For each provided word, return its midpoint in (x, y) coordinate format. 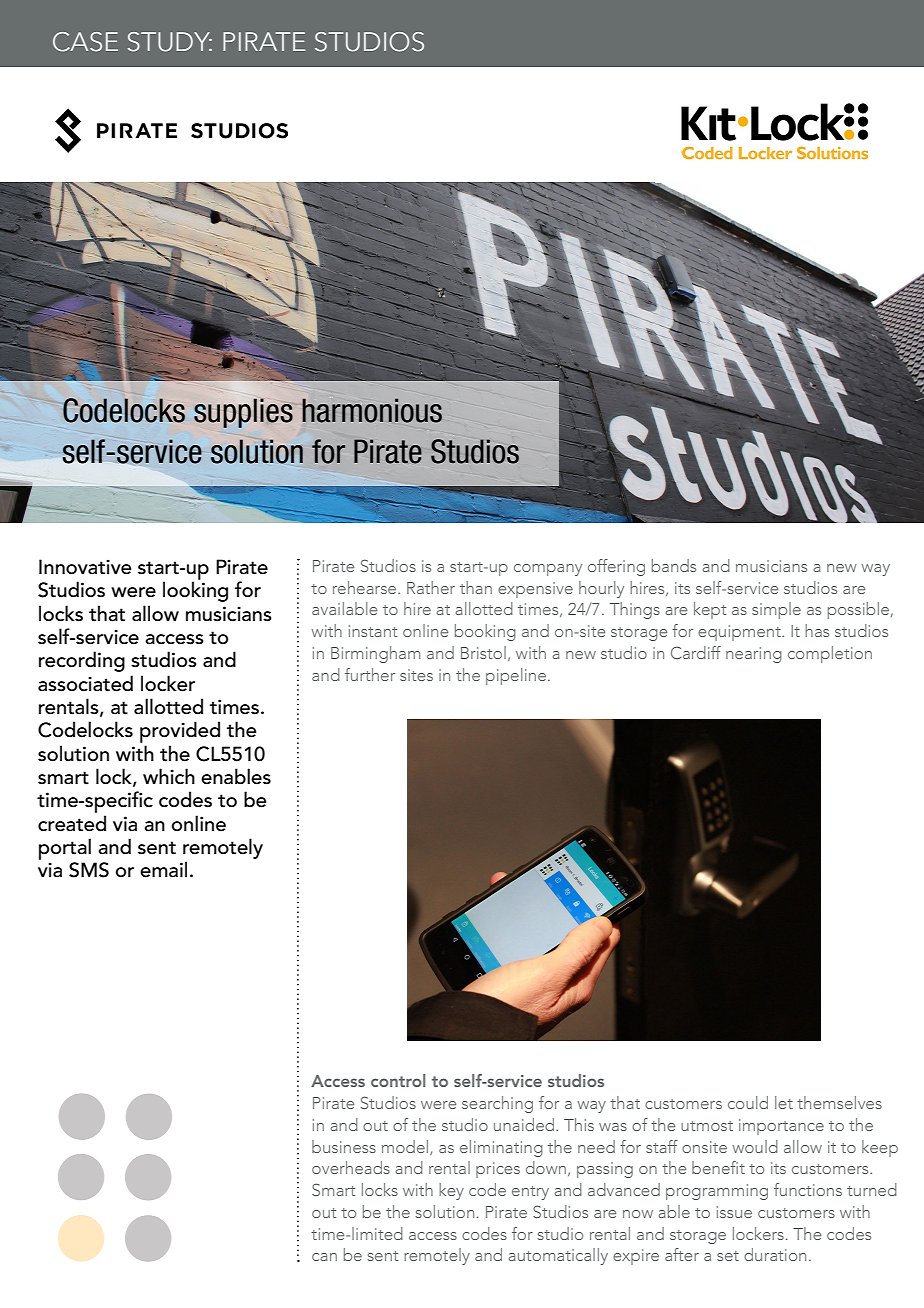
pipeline (517, 676)
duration (775, 1254)
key (451, 1191)
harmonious (372, 410)
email (163, 869)
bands (674, 565)
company (548, 570)
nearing (754, 655)
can (324, 1257)
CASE (85, 42)
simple (776, 610)
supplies (243, 413)
